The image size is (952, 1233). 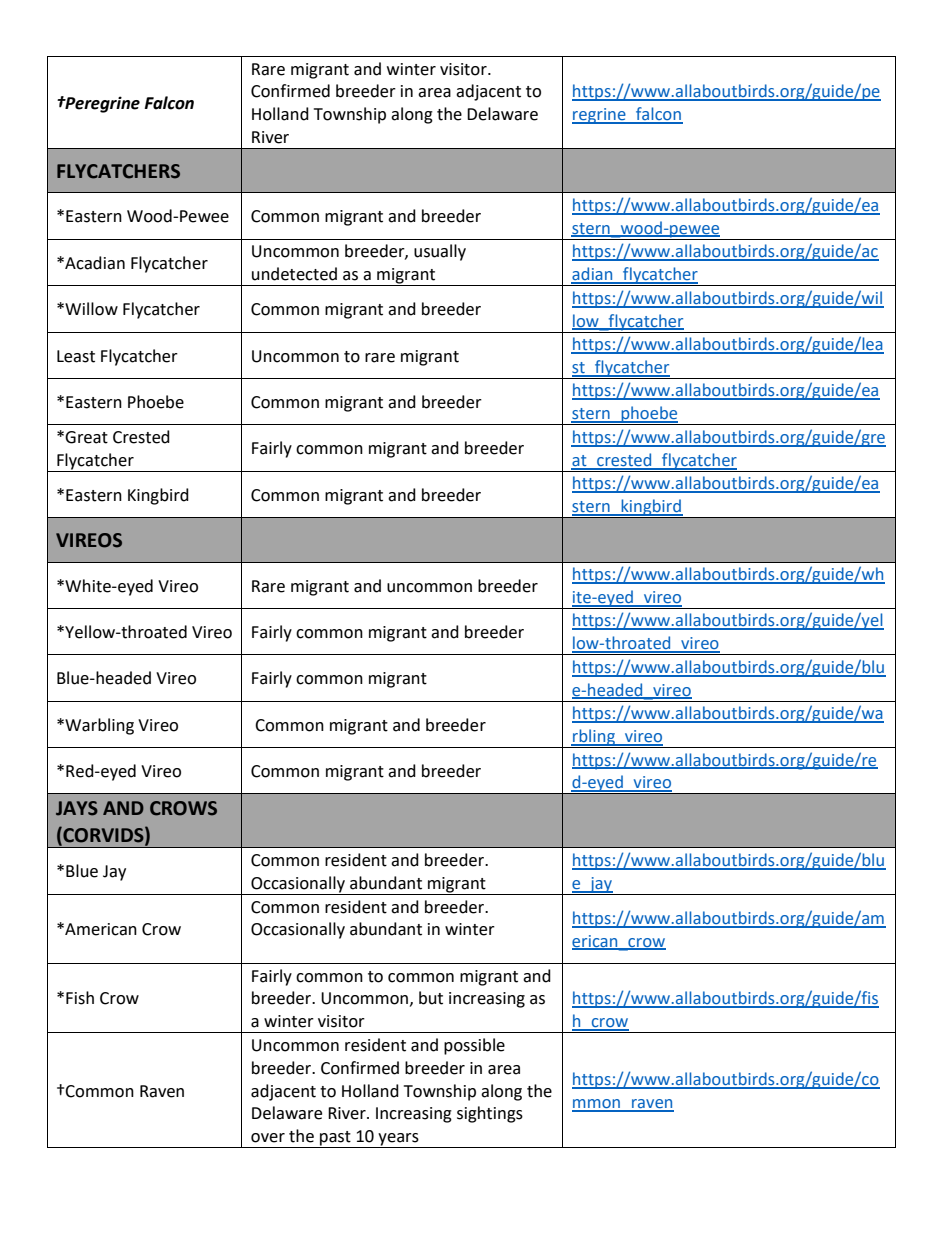 I want to click on possible, so click(x=474, y=1046).
